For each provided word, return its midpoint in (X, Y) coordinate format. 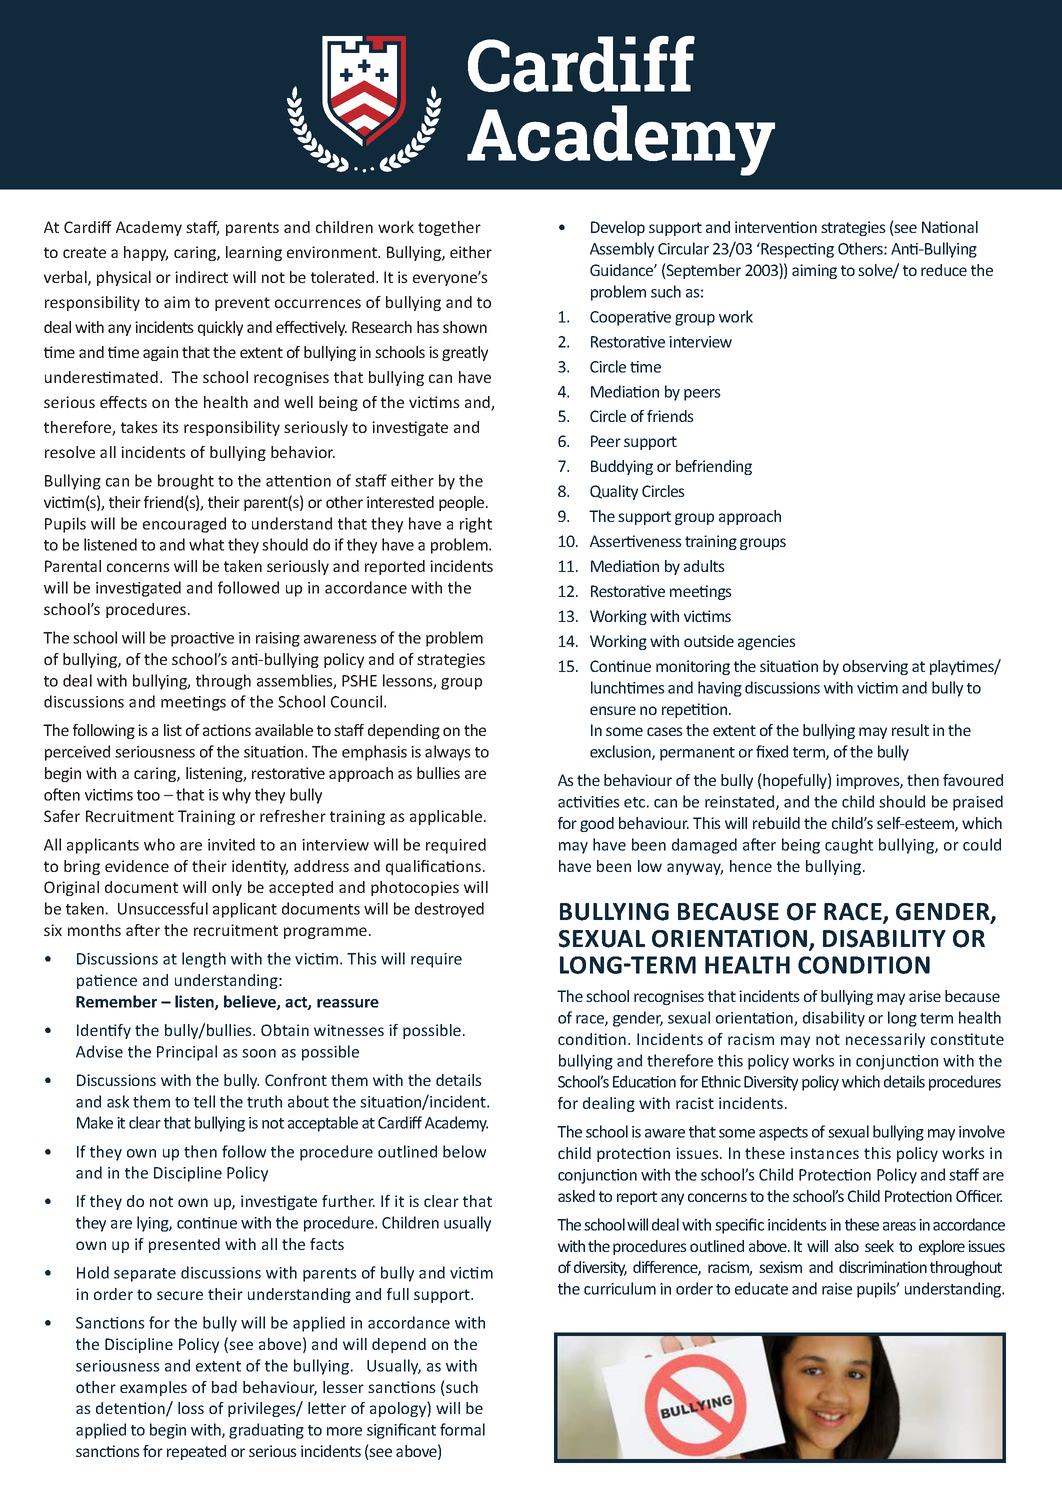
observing (875, 667)
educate (761, 1288)
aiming (814, 271)
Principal (187, 1053)
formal (462, 1429)
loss (191, 1408)
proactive (202, 639)
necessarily (885, 1040)
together (449, 228)
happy (146, 253)
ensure (613, 710)
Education (644, 1081)
